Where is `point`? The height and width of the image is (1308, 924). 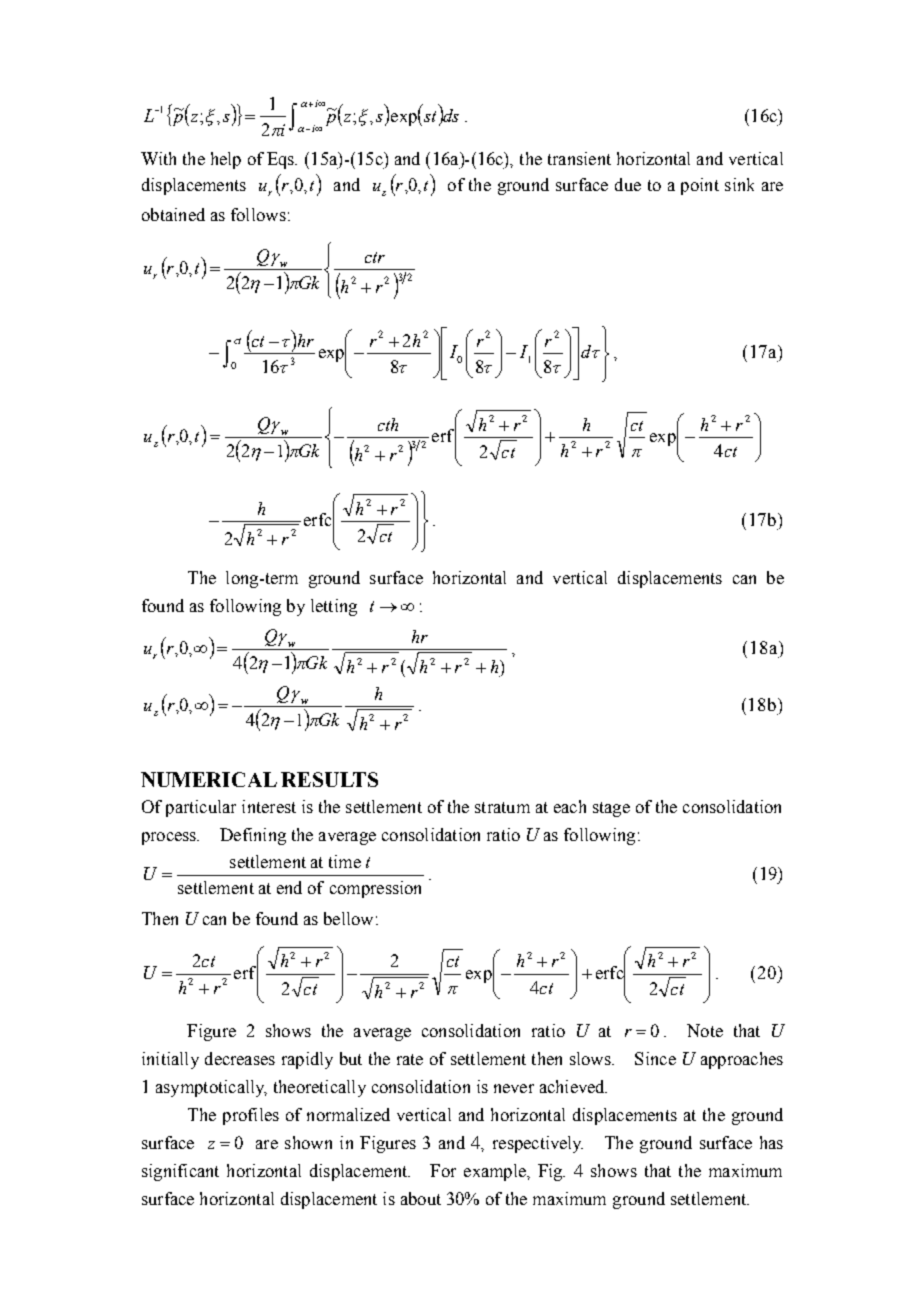
point is located at coordinates (700, 186).
